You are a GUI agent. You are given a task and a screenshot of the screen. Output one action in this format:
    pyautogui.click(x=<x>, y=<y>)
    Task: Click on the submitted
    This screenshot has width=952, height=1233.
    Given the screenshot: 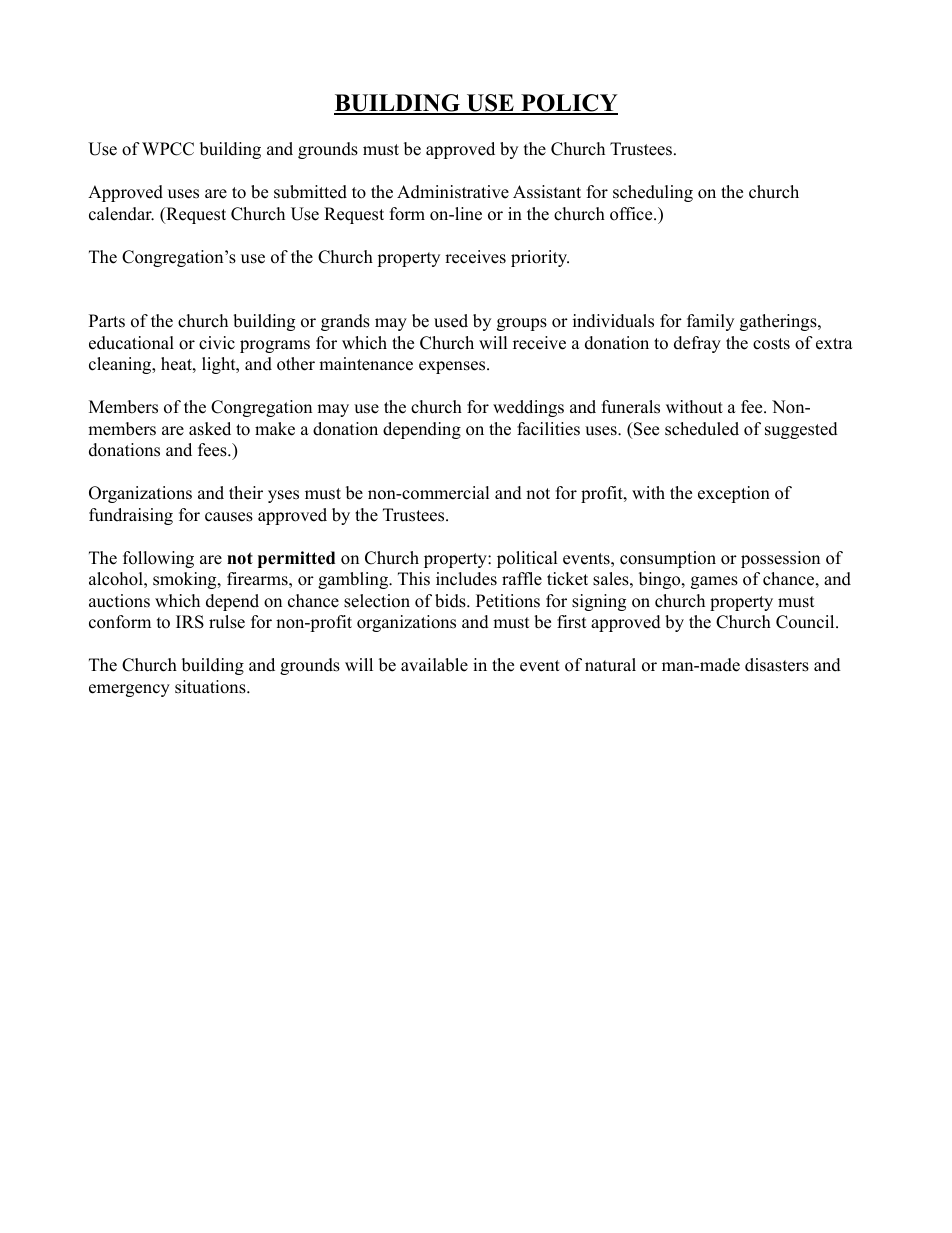 What is the action you would take?
    pyautogui.click(x=310, y=192)
